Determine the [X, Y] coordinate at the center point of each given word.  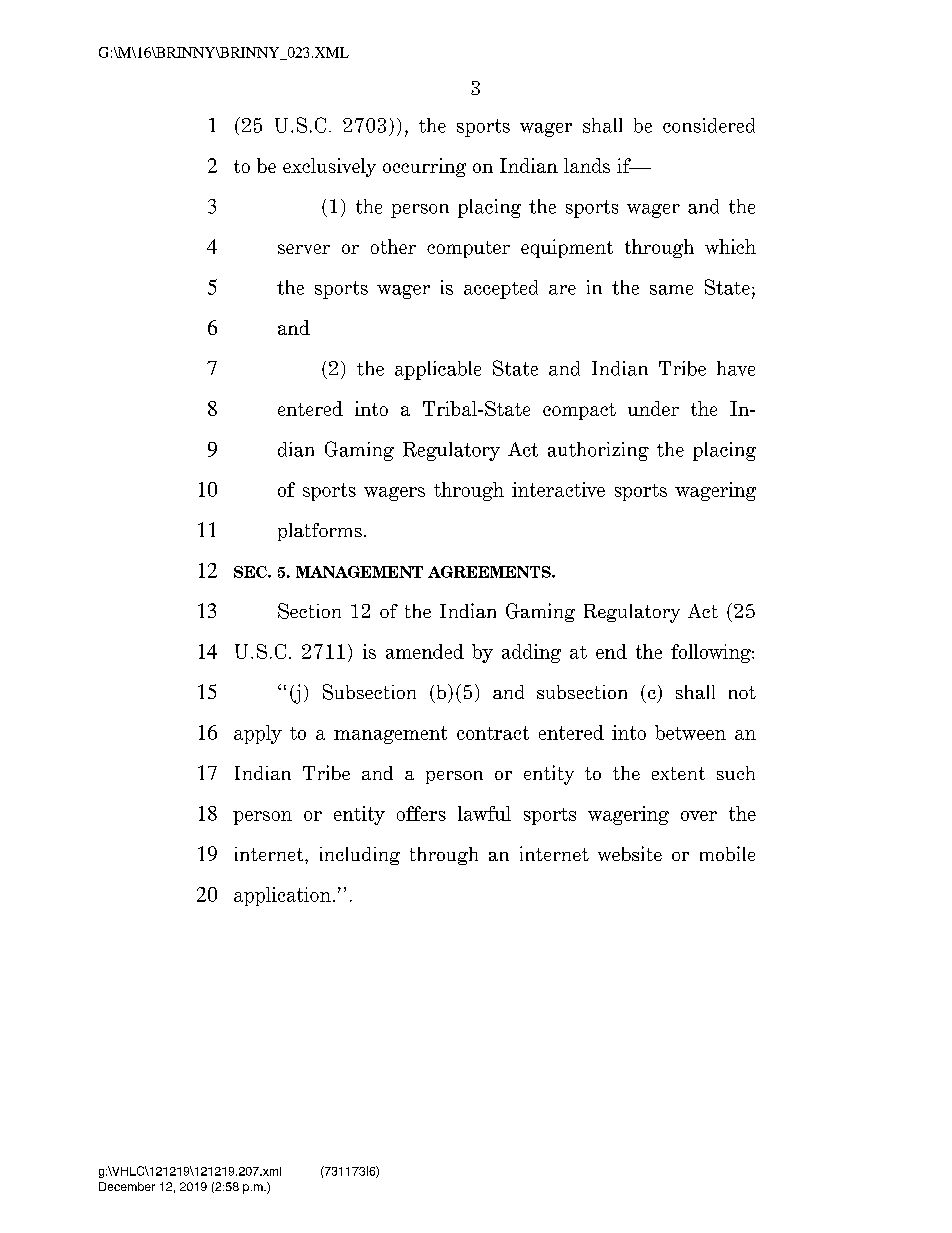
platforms [320, 532]
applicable [438, 370]
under [653, 408]
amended [425, 651]
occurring [424, 167]
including [360, 856]
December [127, 1186]
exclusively [329, 167]
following [712, 653]
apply [258, 734]
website [630, 853]
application [282, 896]
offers [421, 813]
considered [709, 125]
